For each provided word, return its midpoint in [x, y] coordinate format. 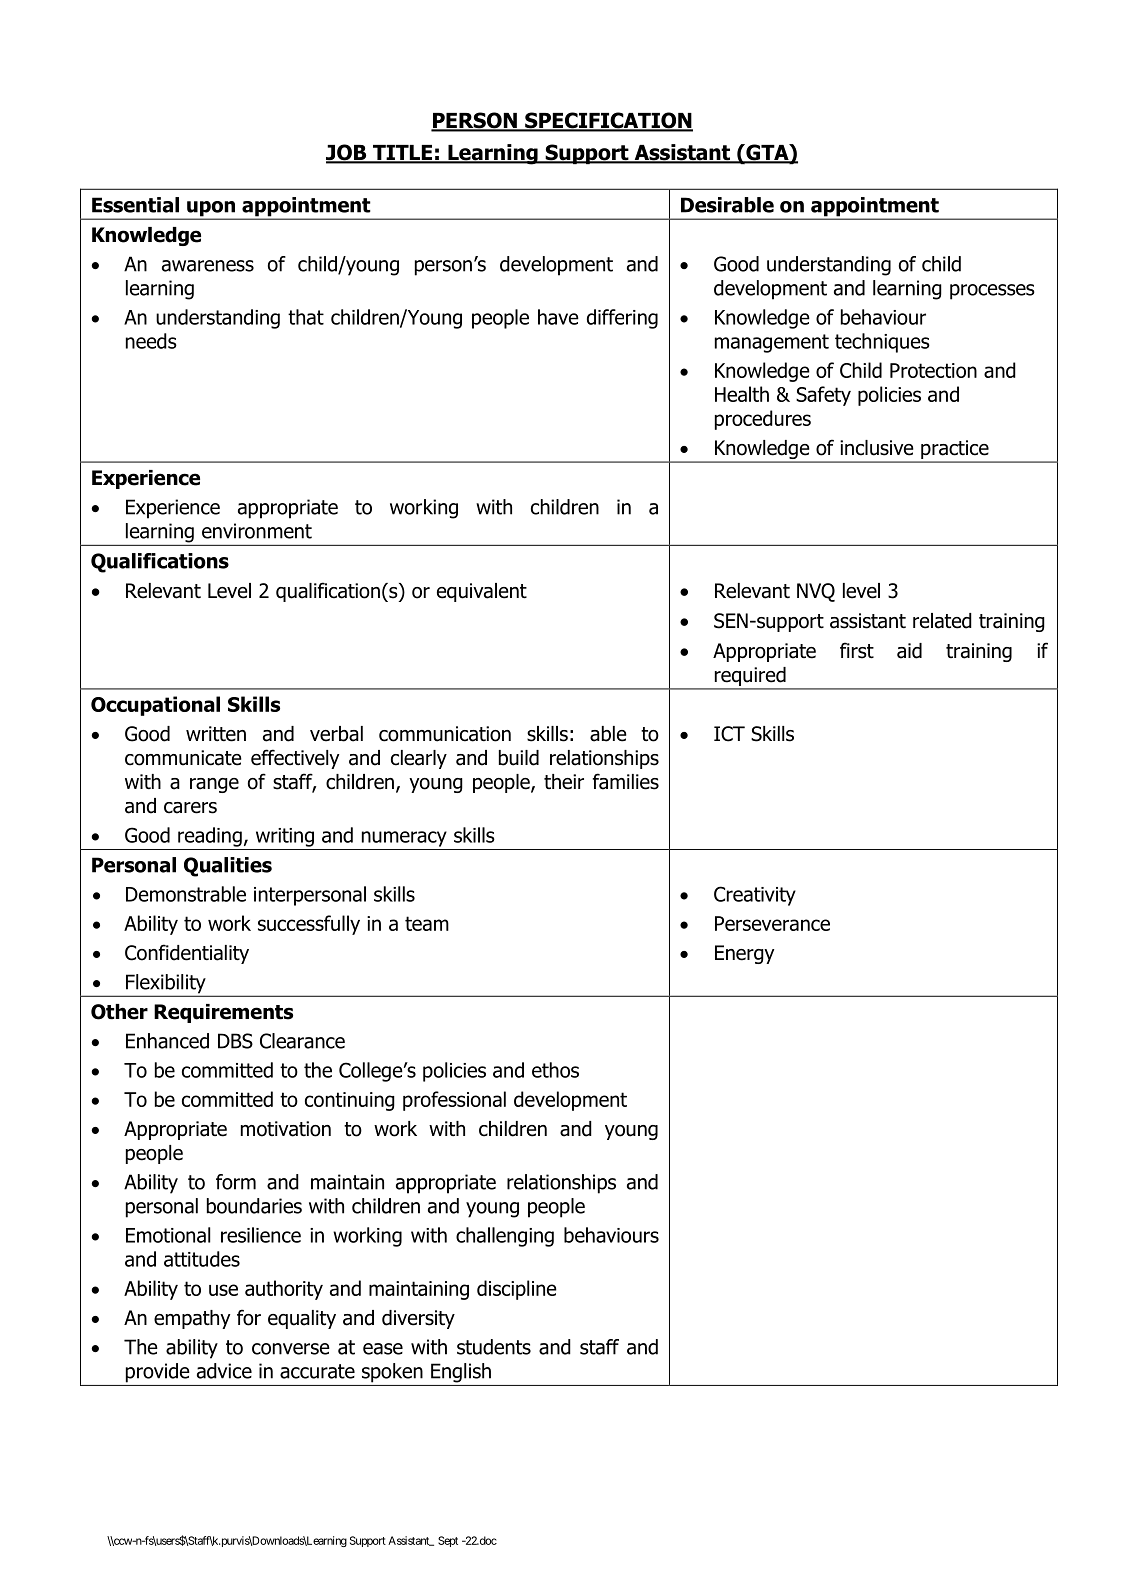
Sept [448, 1541]
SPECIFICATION [608, 121]
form [236, 1182]
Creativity [755, 896]
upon [211, 210]
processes [992, 292]
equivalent [482, 592]
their [564, 782]
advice [224, 1371]
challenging [505, 1237]
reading [210, 837]
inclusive [877, 448]
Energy [744, 954]
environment [257, 531]
